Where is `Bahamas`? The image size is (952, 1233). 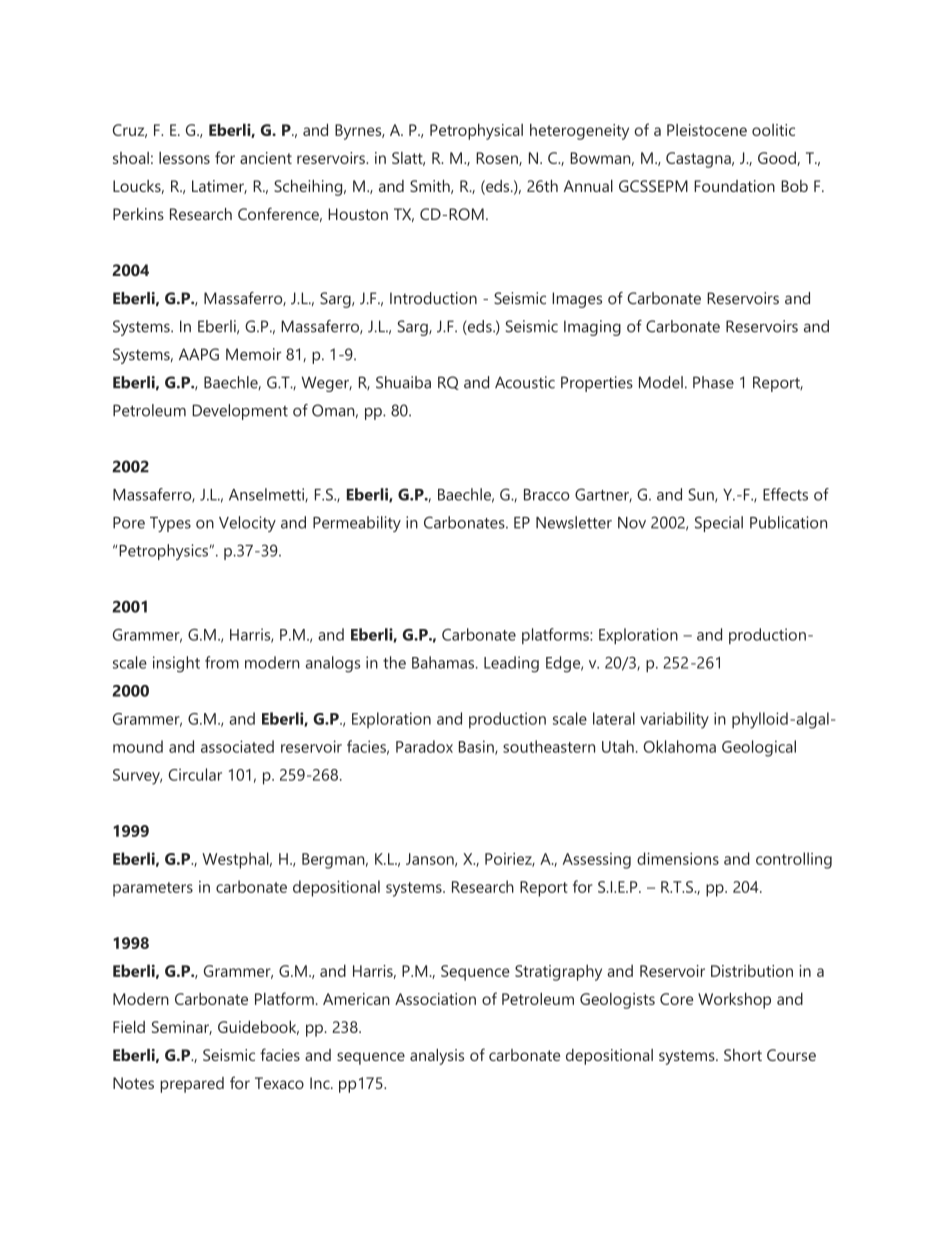
Bahamas is located at coordinates (444, 662).
